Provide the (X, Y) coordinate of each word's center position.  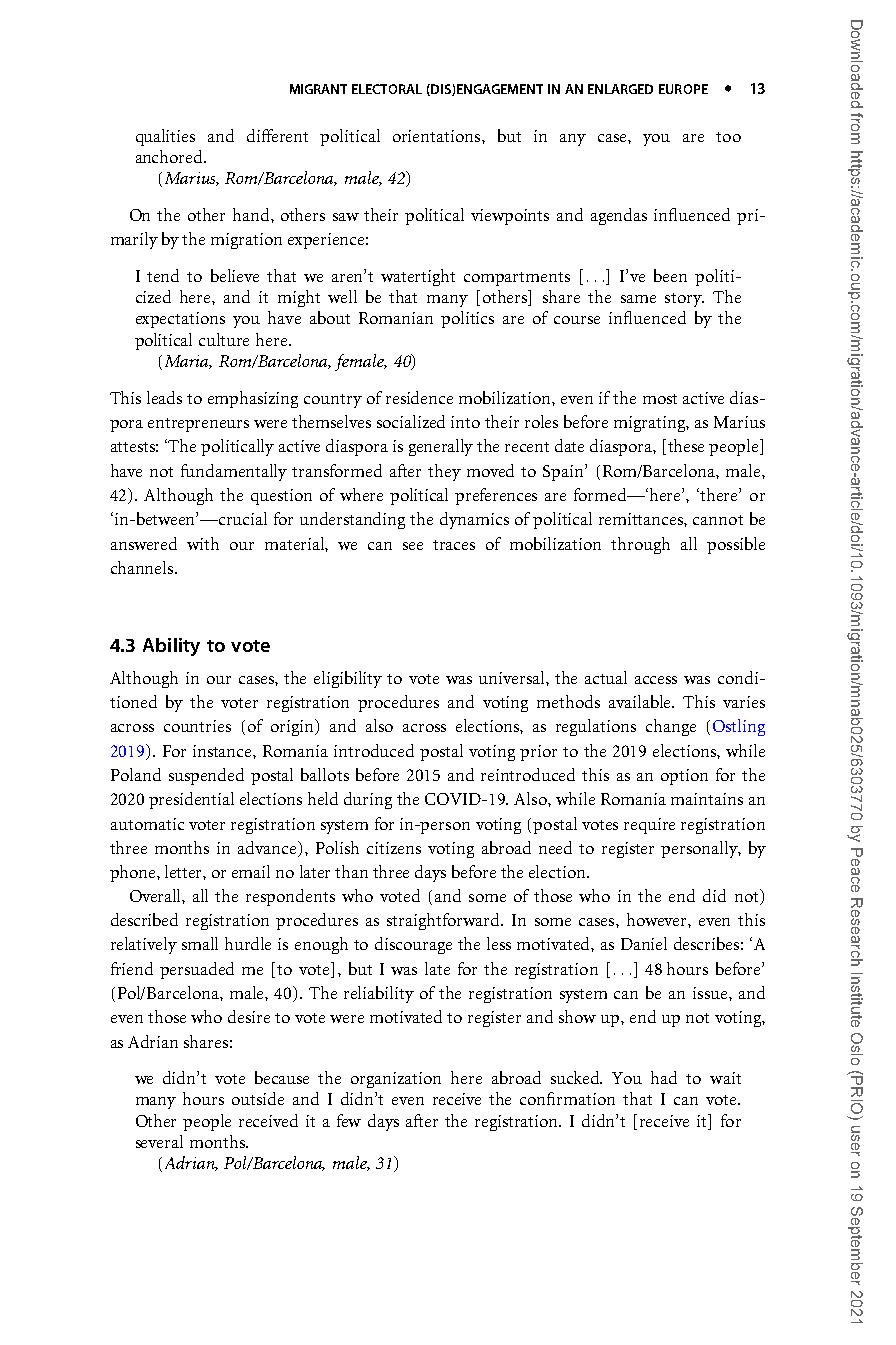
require (649, 826)
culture (224, 339)
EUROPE (683, 89)
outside (258, 1098)
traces (454, 545)
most (660, 399)
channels (143, 567)
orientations (438, 136)
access (656, 680)
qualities (165, 137)
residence (419, 397)
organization (396, 1080)
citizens (394, 848)
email (251, 871)
